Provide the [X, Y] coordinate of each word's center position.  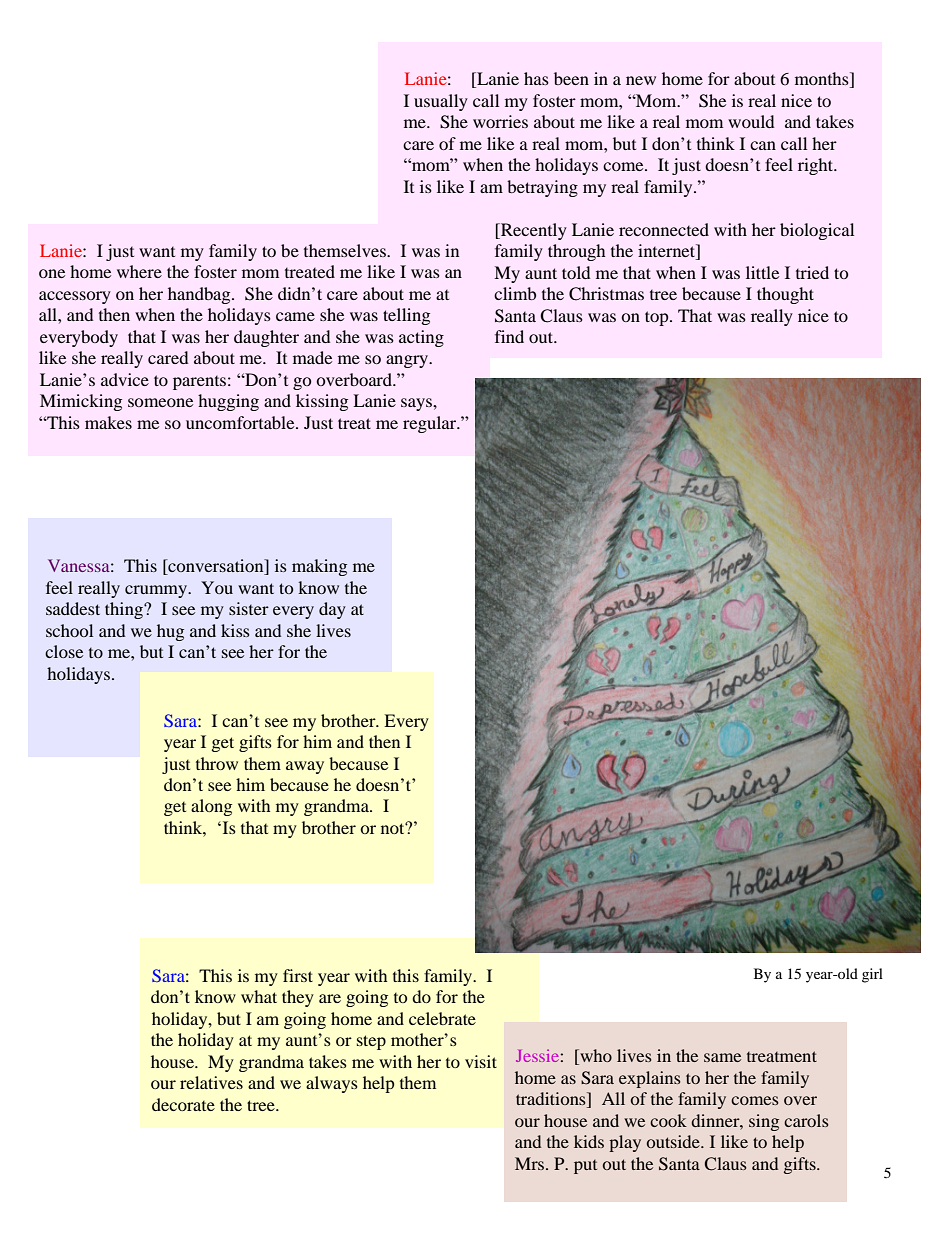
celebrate [442, 1018]
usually [441, 102]
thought [785, 295]
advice [125, 379]
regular [431, 424]
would [751, 121]
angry [408, 361]
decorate [183, 1104]
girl [872, 975]
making [319, 567]
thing [125, 610]
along [211, 807]
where [139, 271]
